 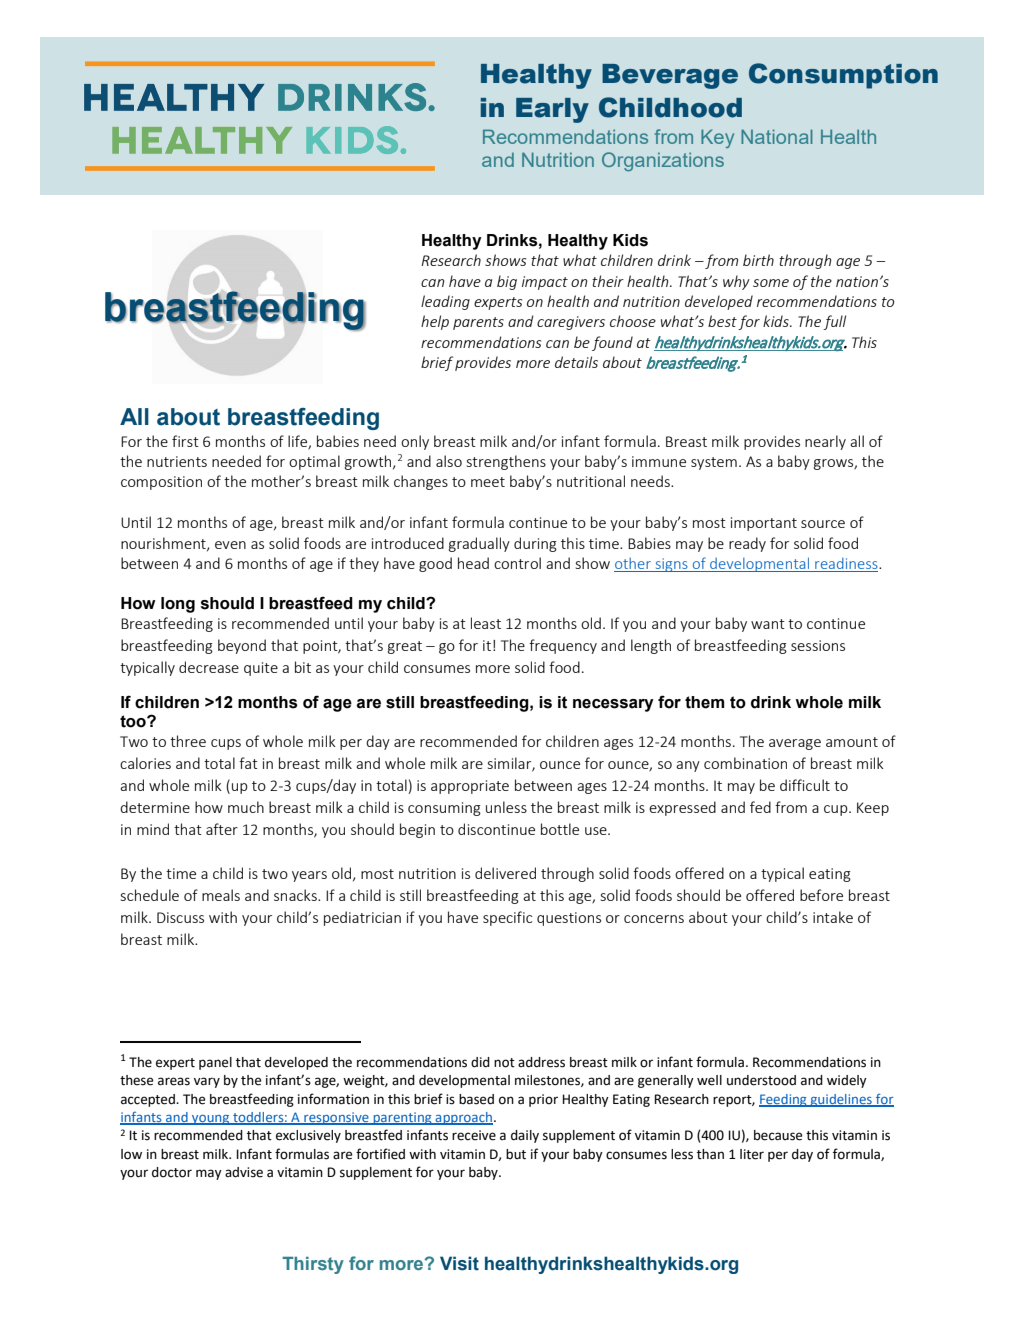 I want to click on after, so click(x=222, y=829).
